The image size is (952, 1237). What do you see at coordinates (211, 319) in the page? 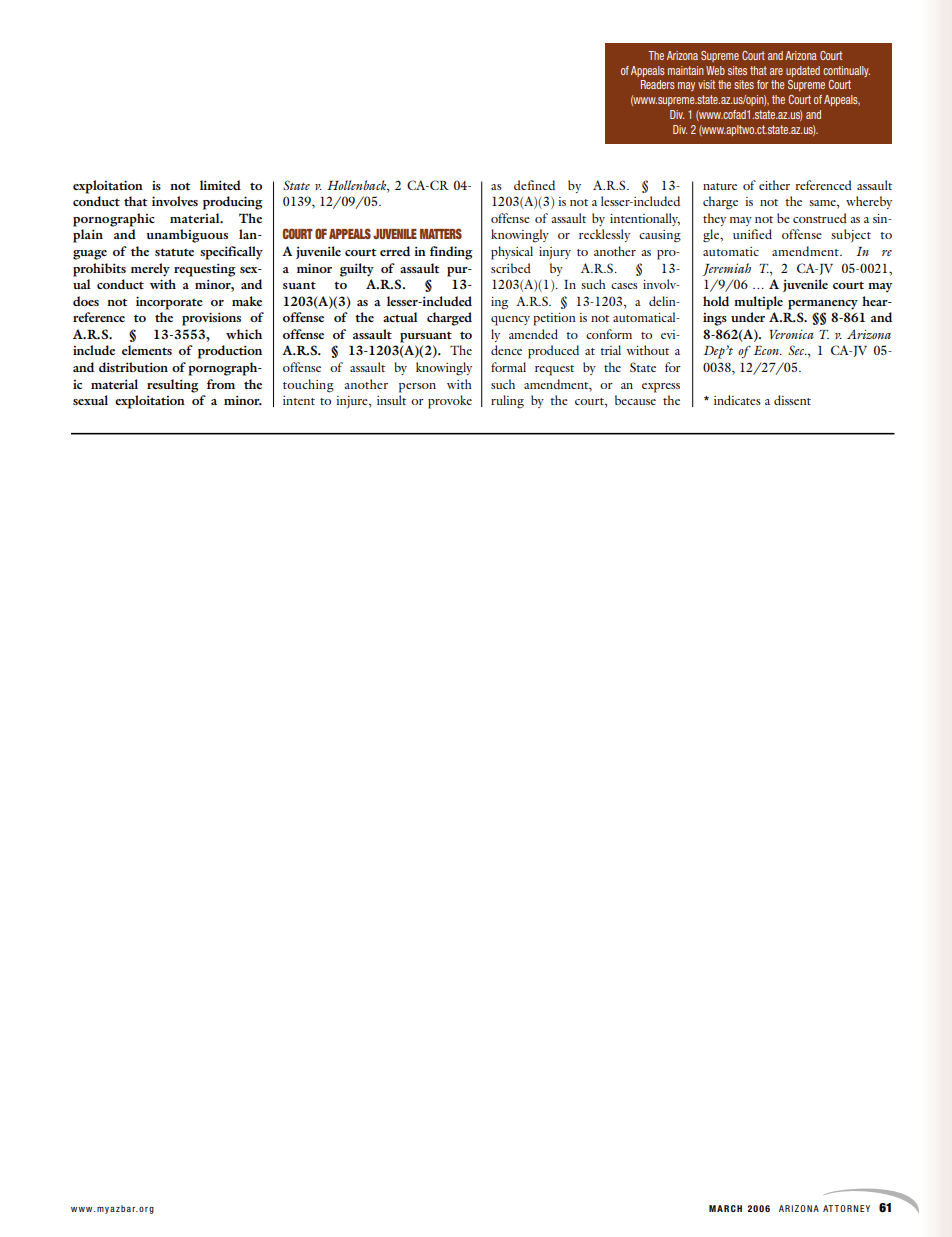
I see `provisions` at bounding box center [211, 319].
